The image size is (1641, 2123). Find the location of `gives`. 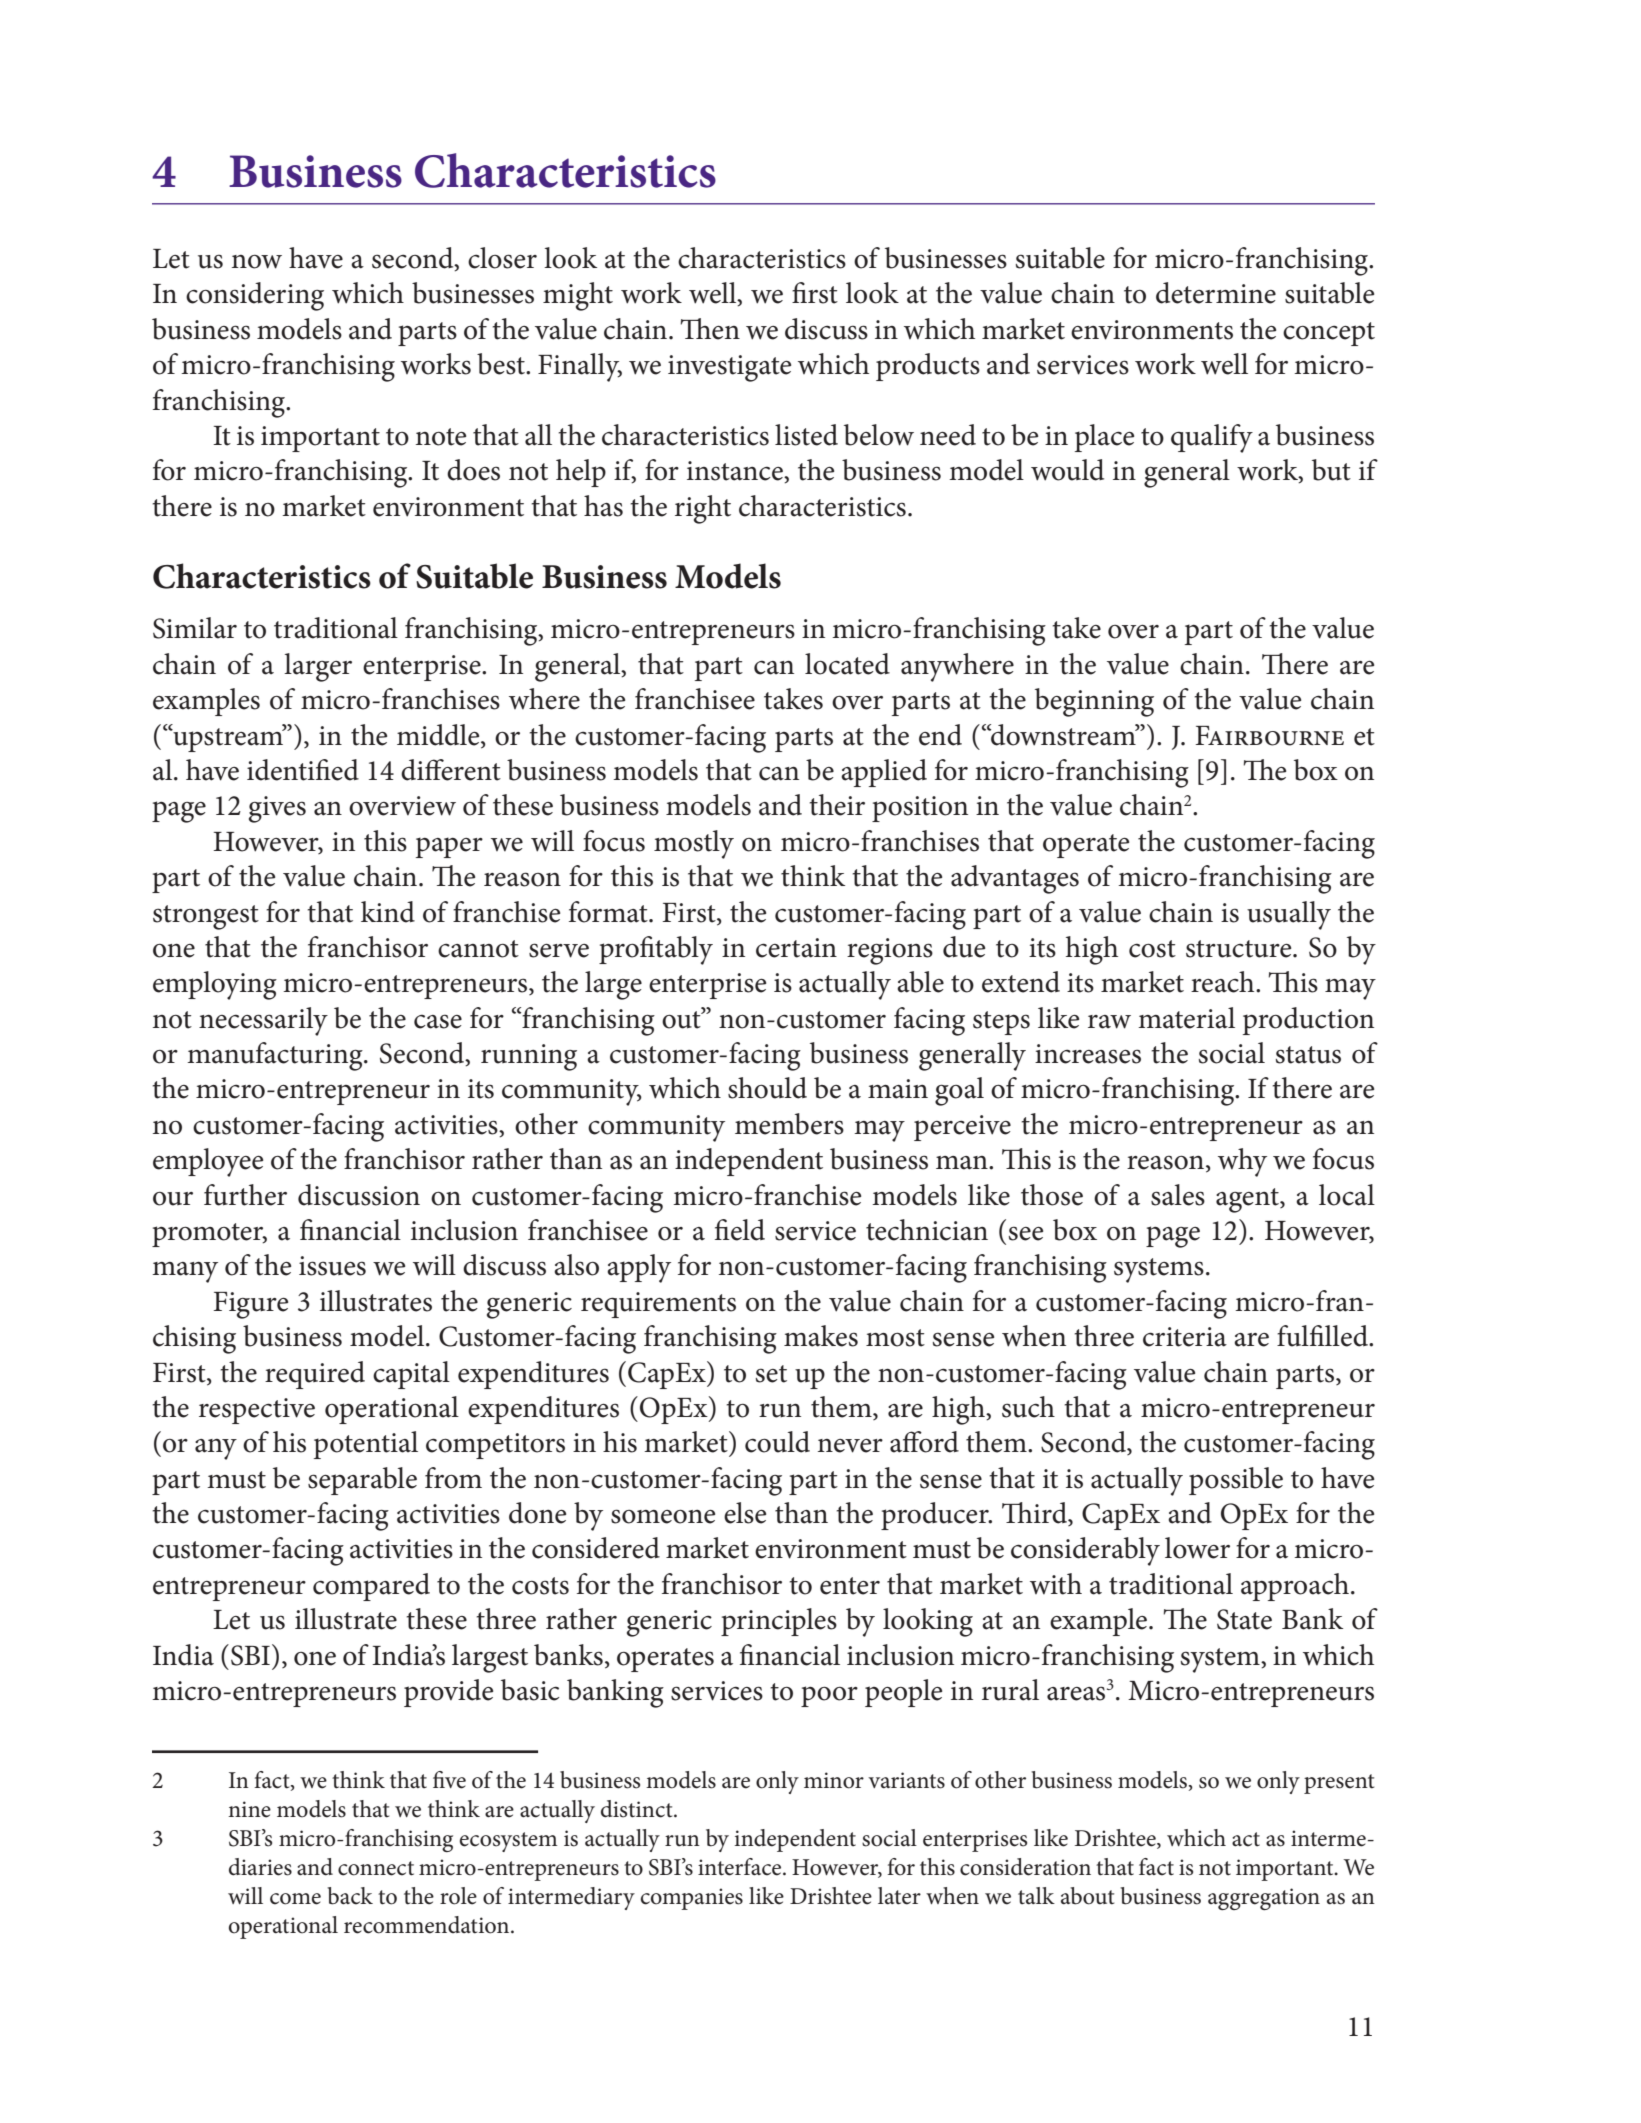

gives is located at coordinates (277, 809).
